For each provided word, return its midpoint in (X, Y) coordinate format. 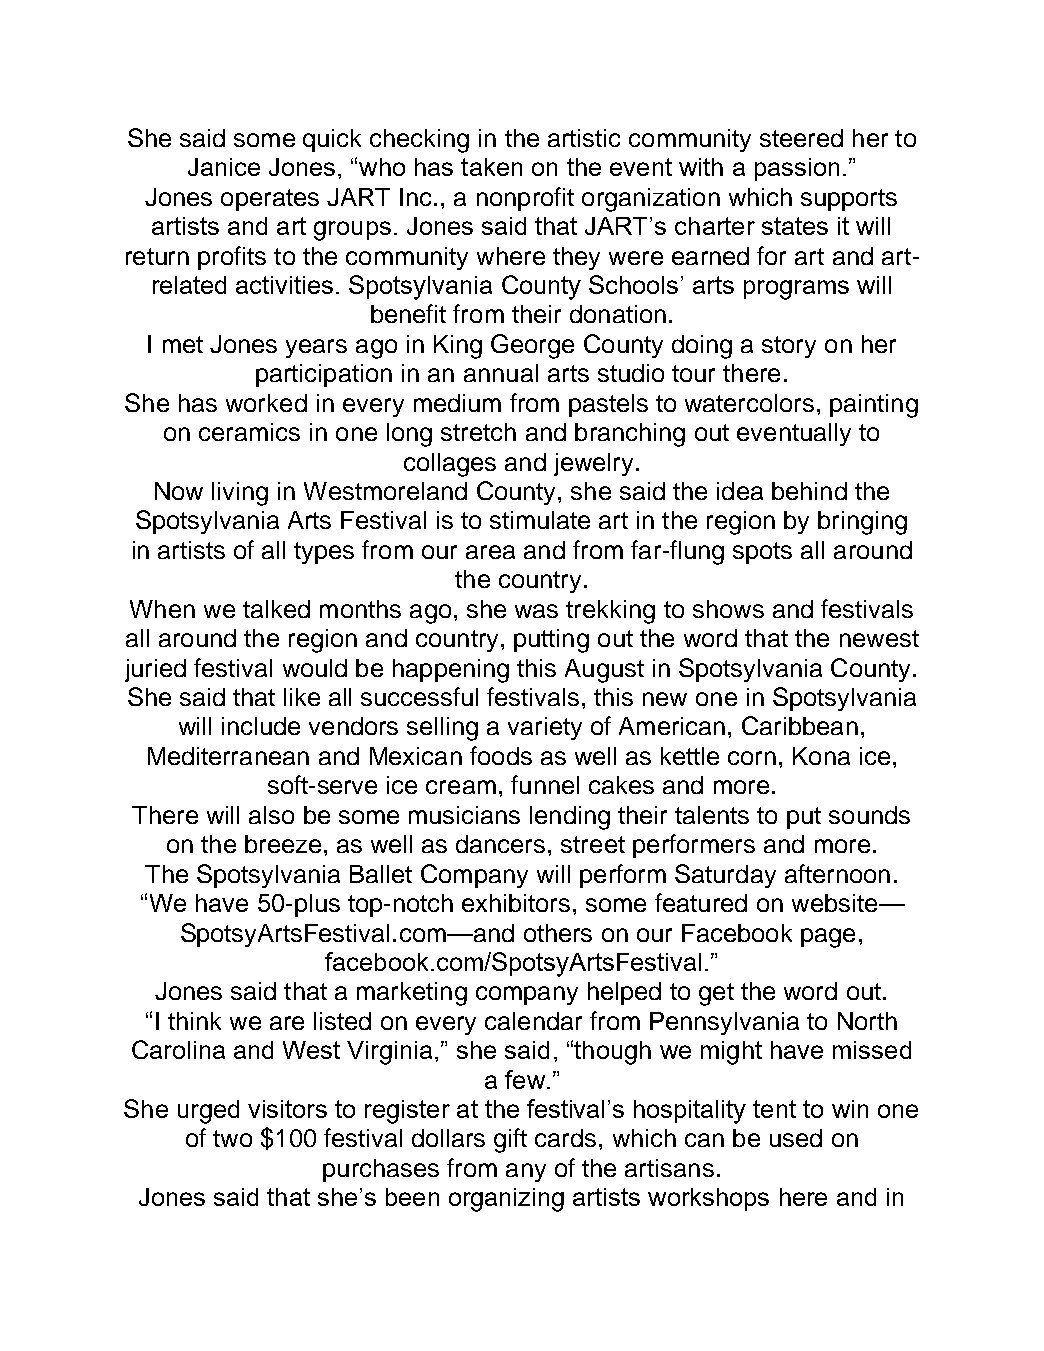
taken (491, 167)
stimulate (540, 520)
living (240, 494)
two (232, 1138)
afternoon (837, 873)
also (271, 815)
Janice (224, 167)
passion (797, 169)
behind (809, 491)
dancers (500, 844)
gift (510, 1140)
